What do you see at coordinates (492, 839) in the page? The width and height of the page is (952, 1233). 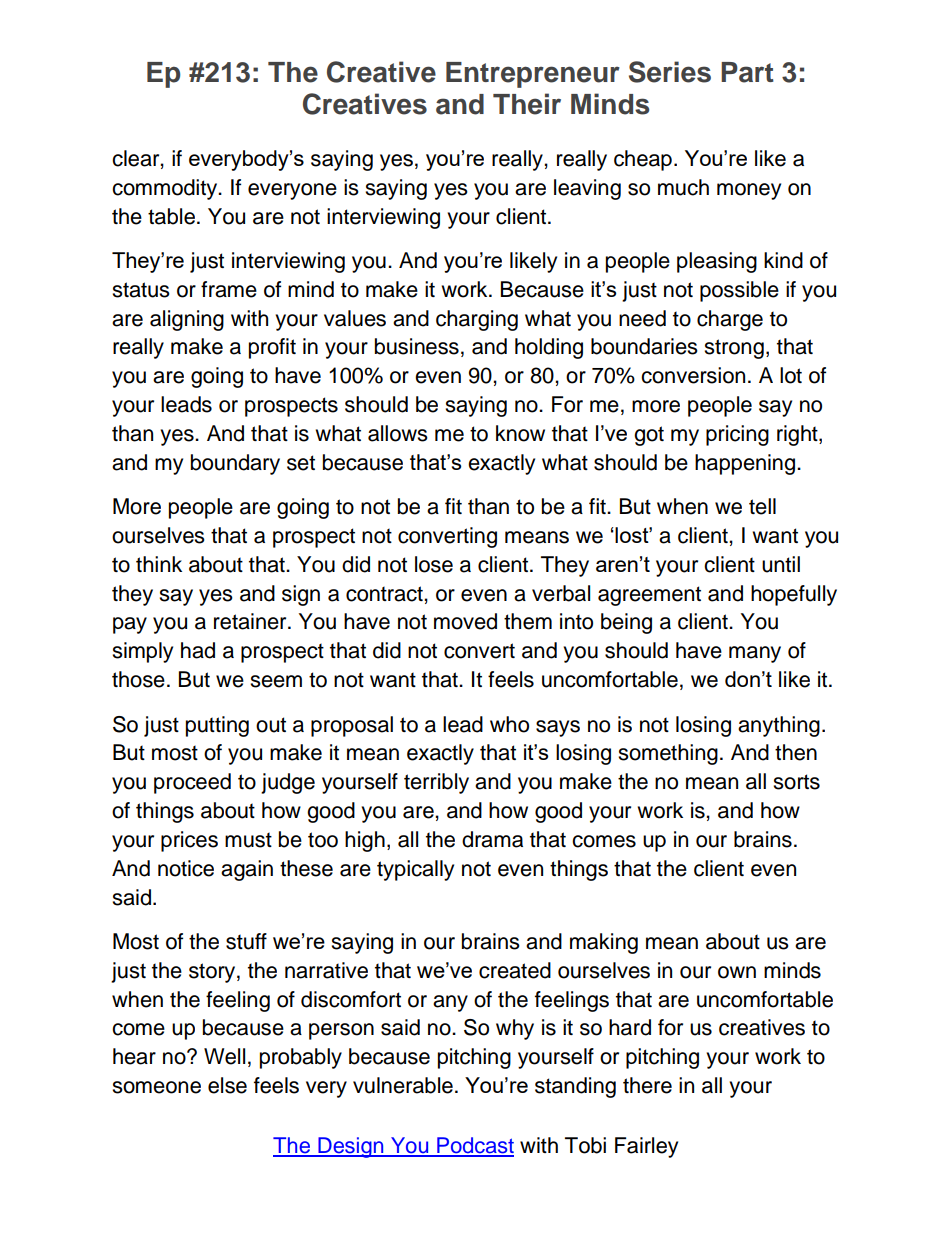 I see `drama` at bounding box center [492, 839].
